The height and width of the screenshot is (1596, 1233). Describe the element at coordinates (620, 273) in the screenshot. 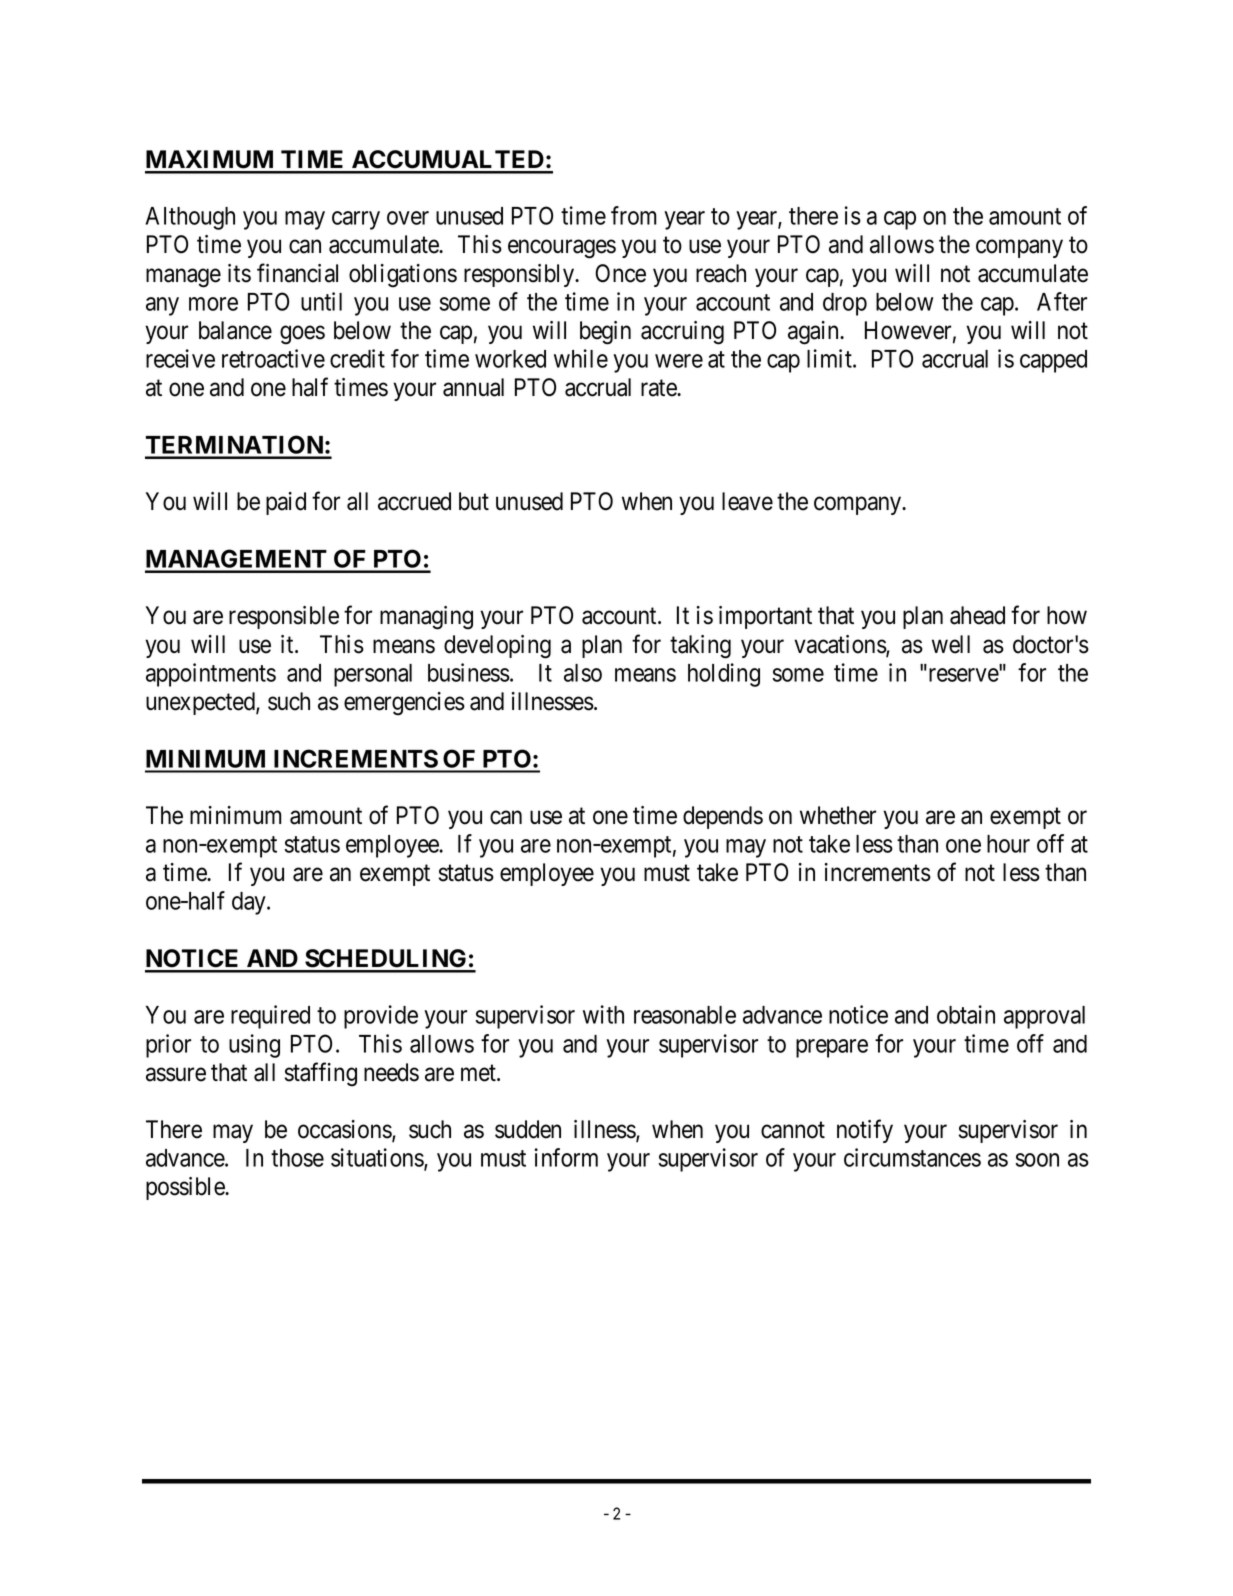

I see `Once` at that location.
